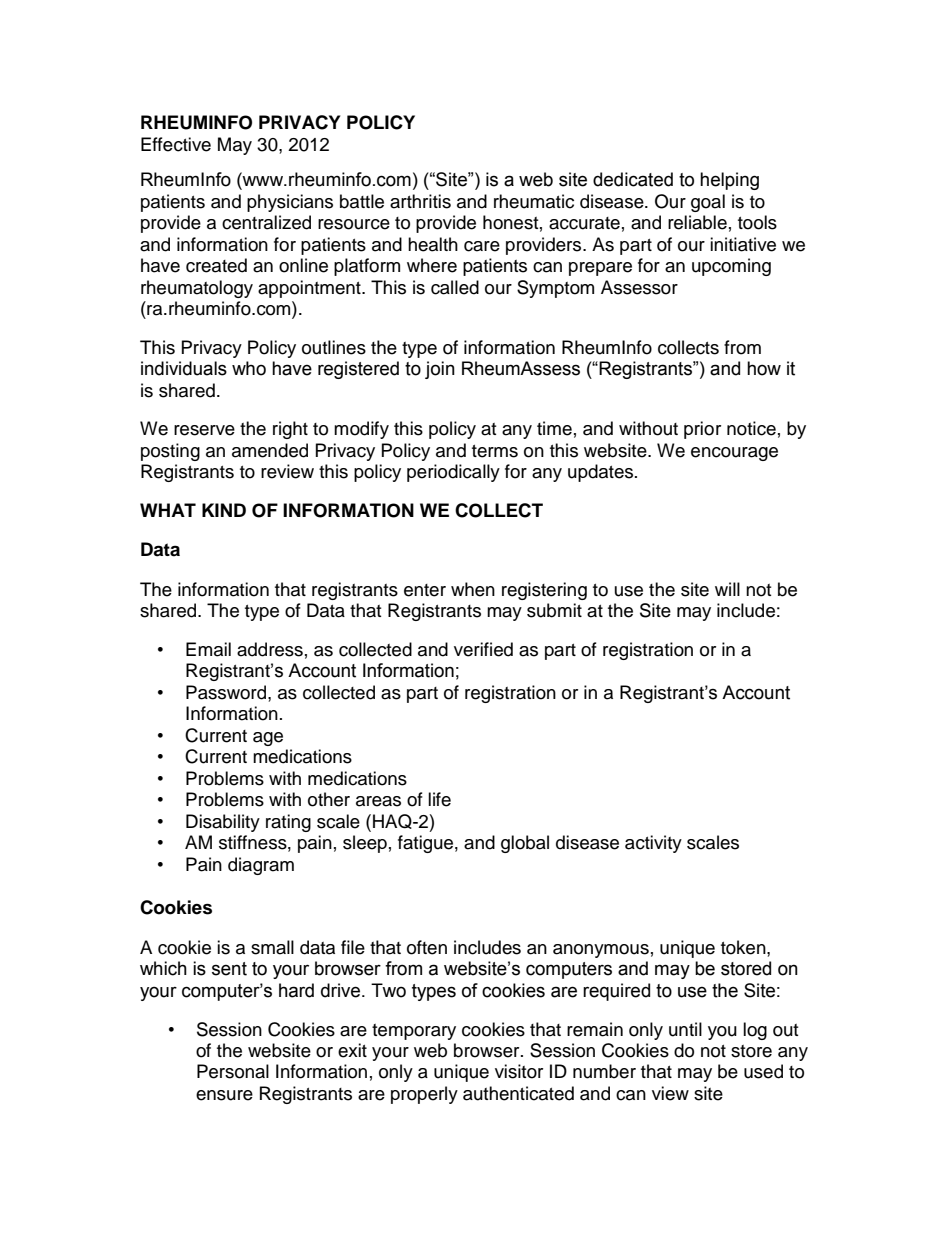  What do you see at coordinates (473, 589) in the screenshot?
I see `when` at bounding box center [473, 589].
